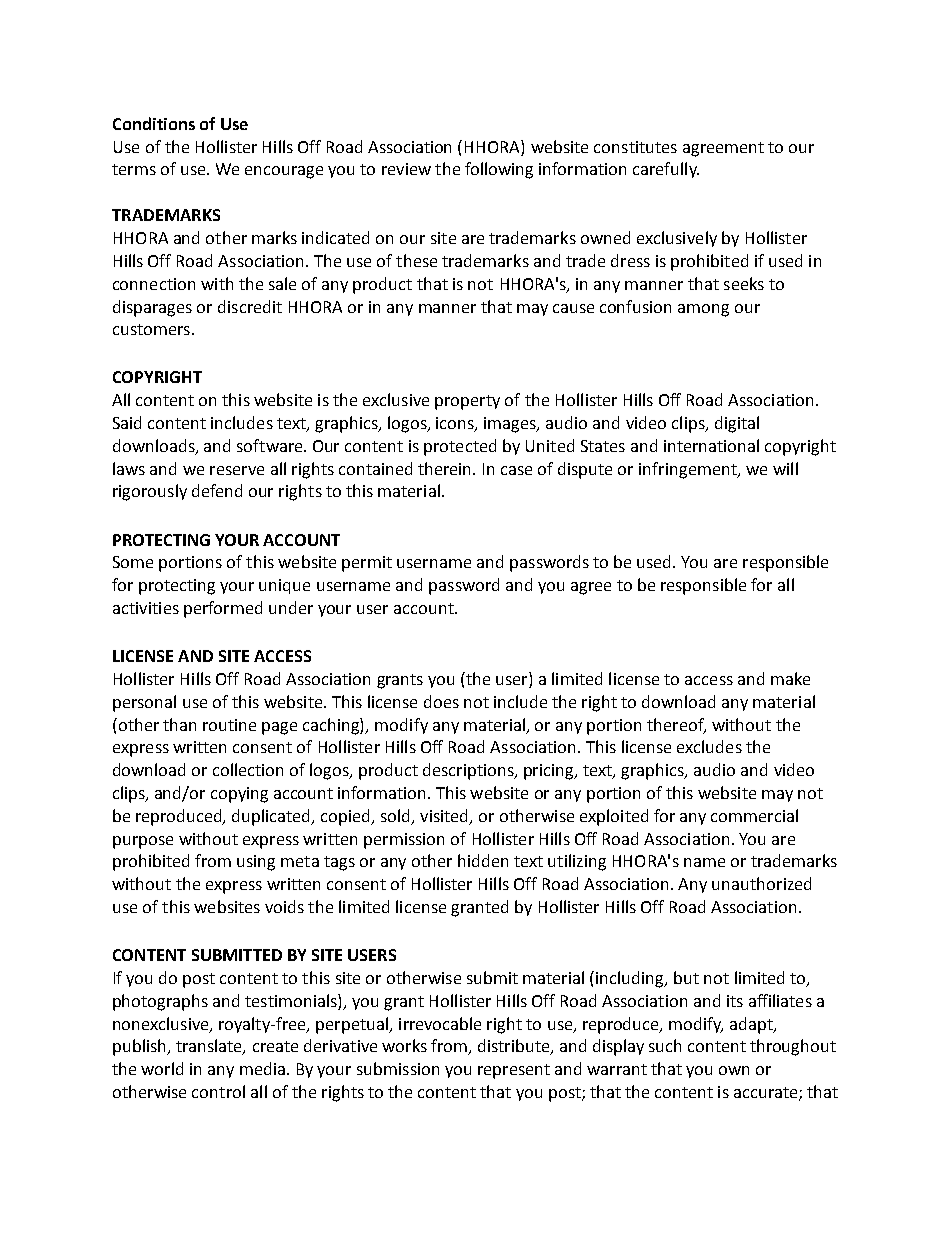 This page has width=952, height=1233. Describe the element at coordinates (223, 609) in the page. I see `performed` at that location.
